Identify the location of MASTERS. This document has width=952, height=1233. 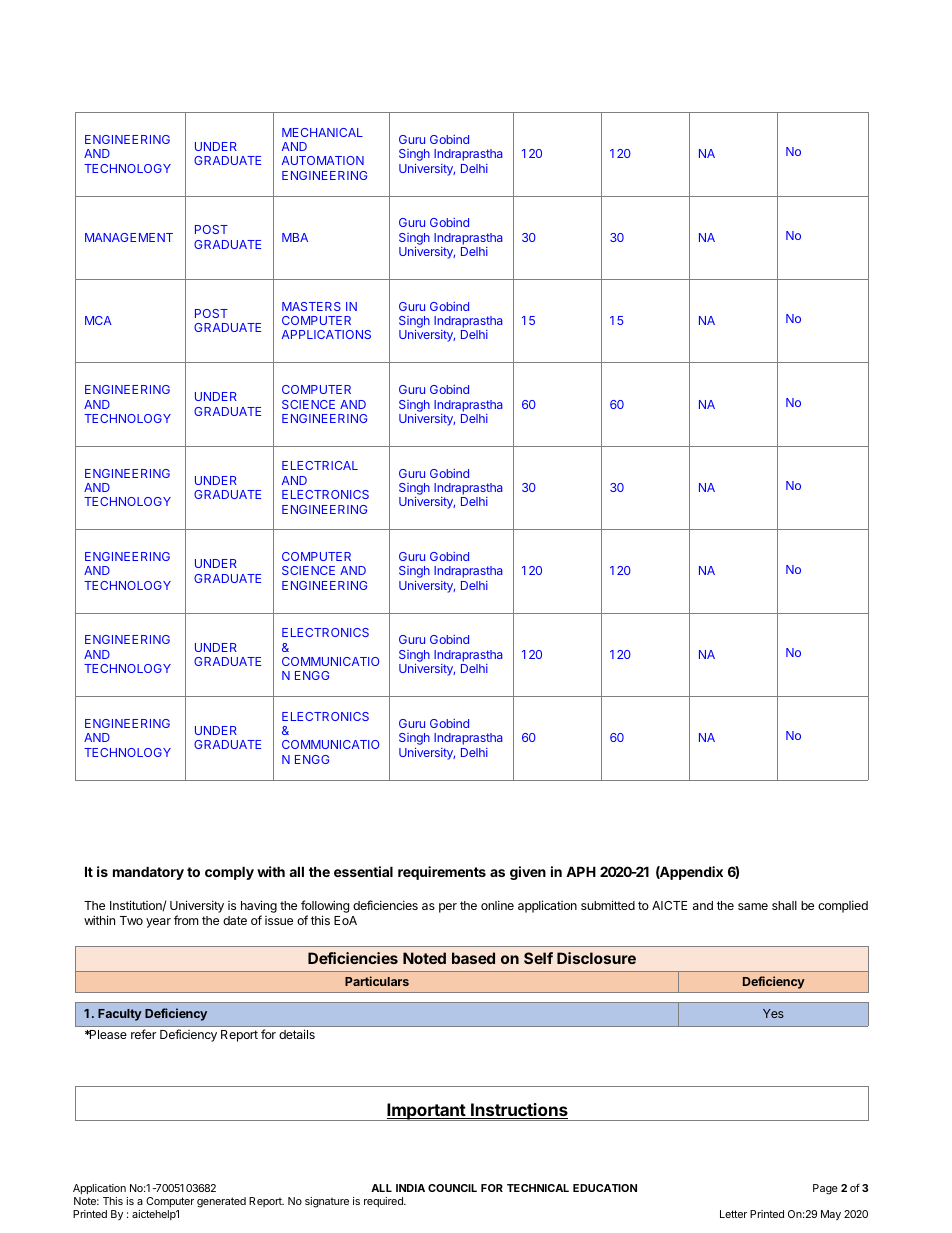
(311, 306).
